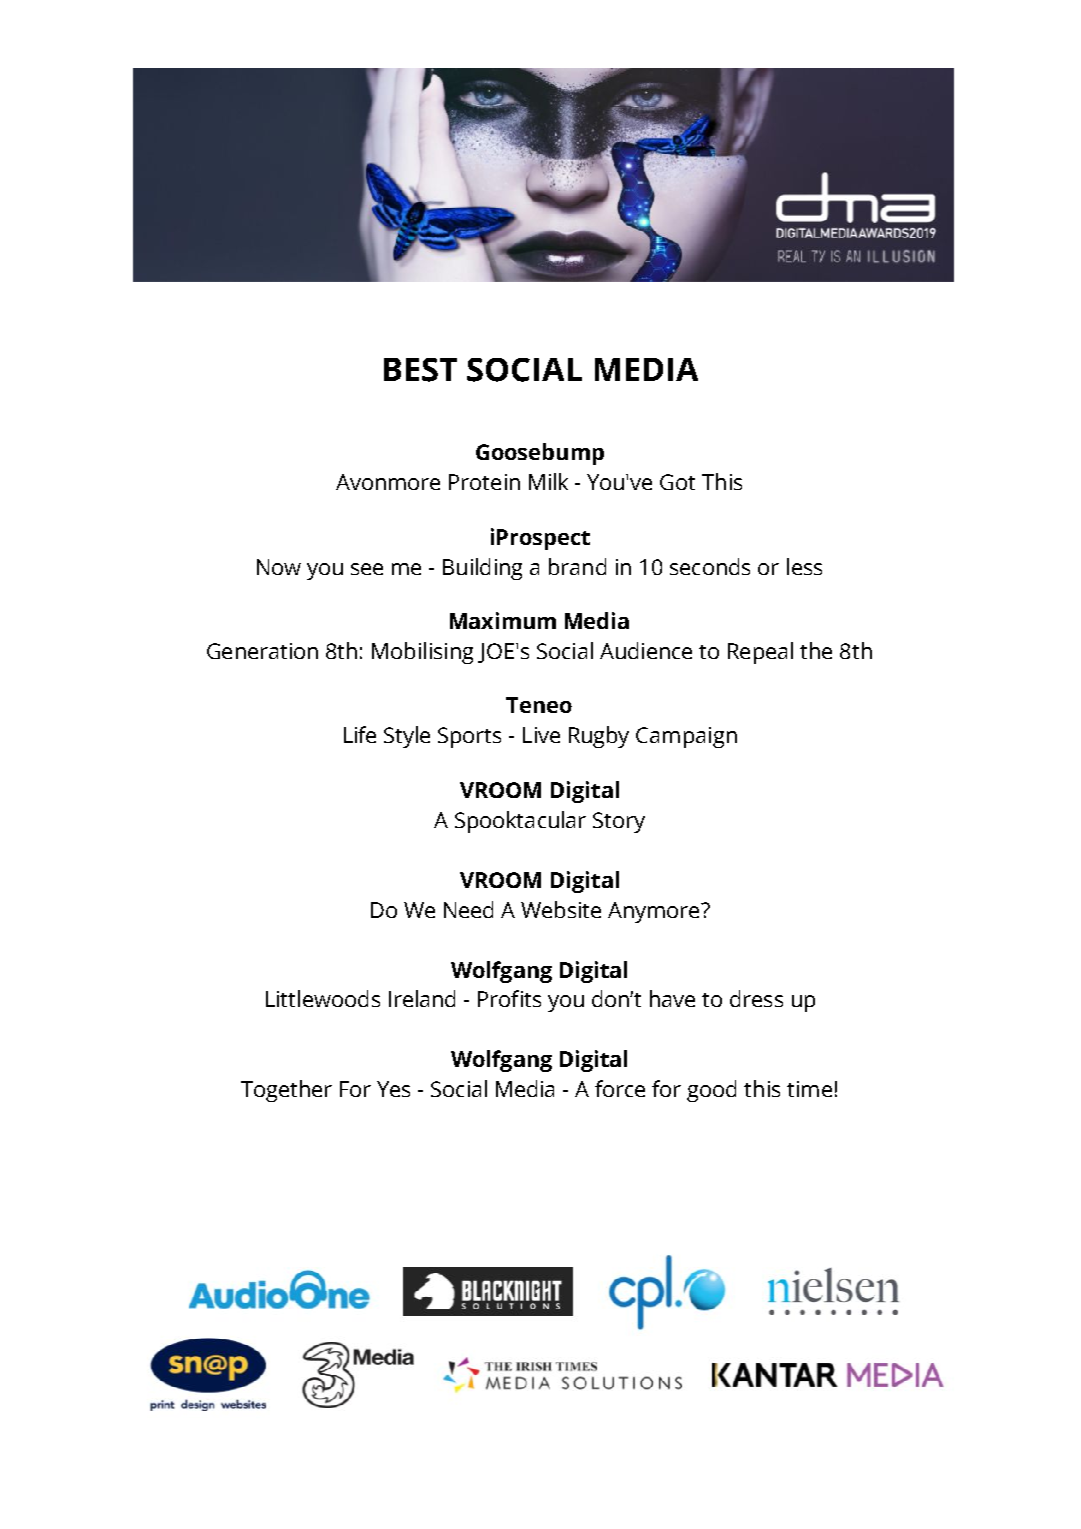 The image size is (1081, 1529). I want to click on Together, so click(286, 1091).
